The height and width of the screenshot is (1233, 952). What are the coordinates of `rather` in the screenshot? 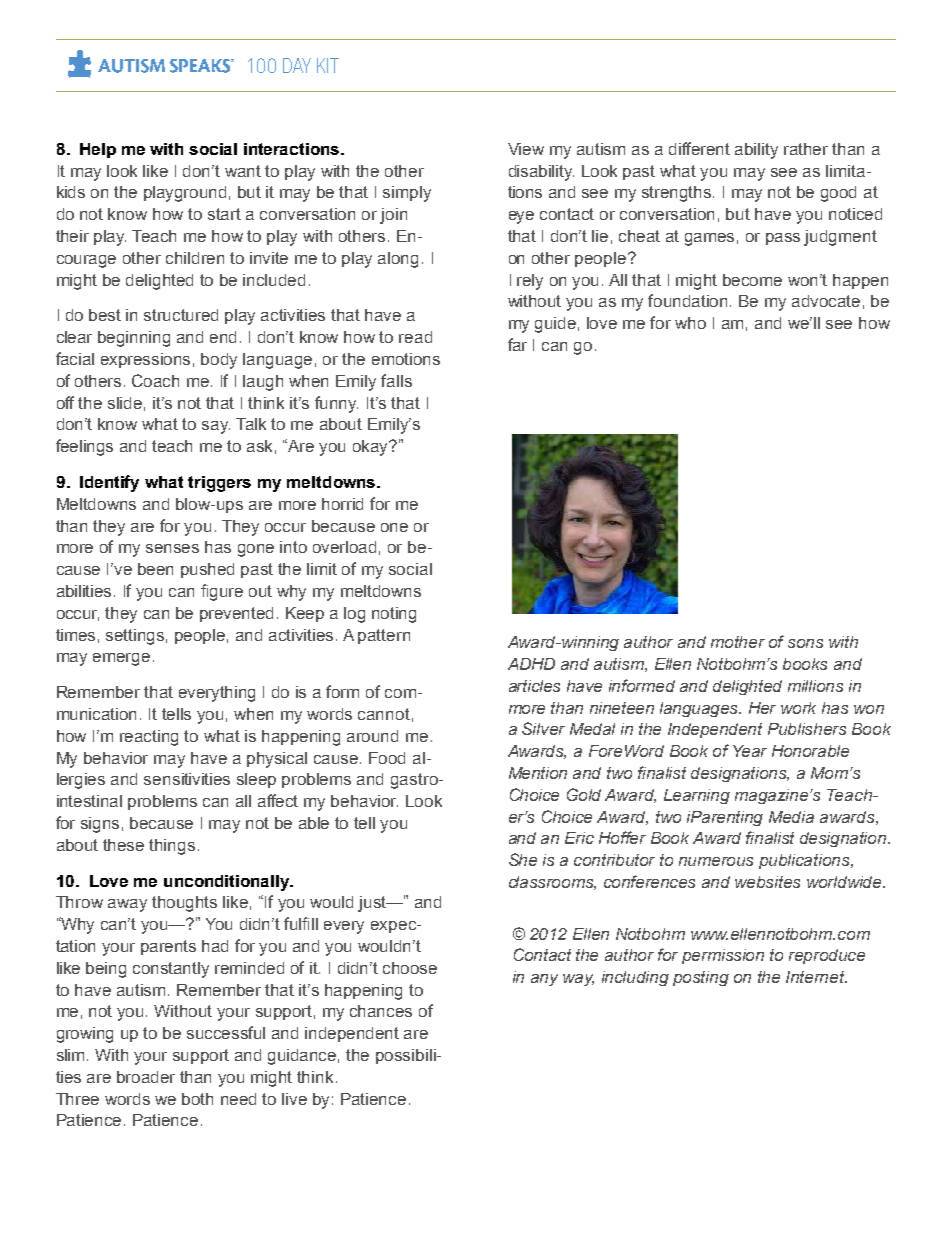 It's located at (806, 149).
